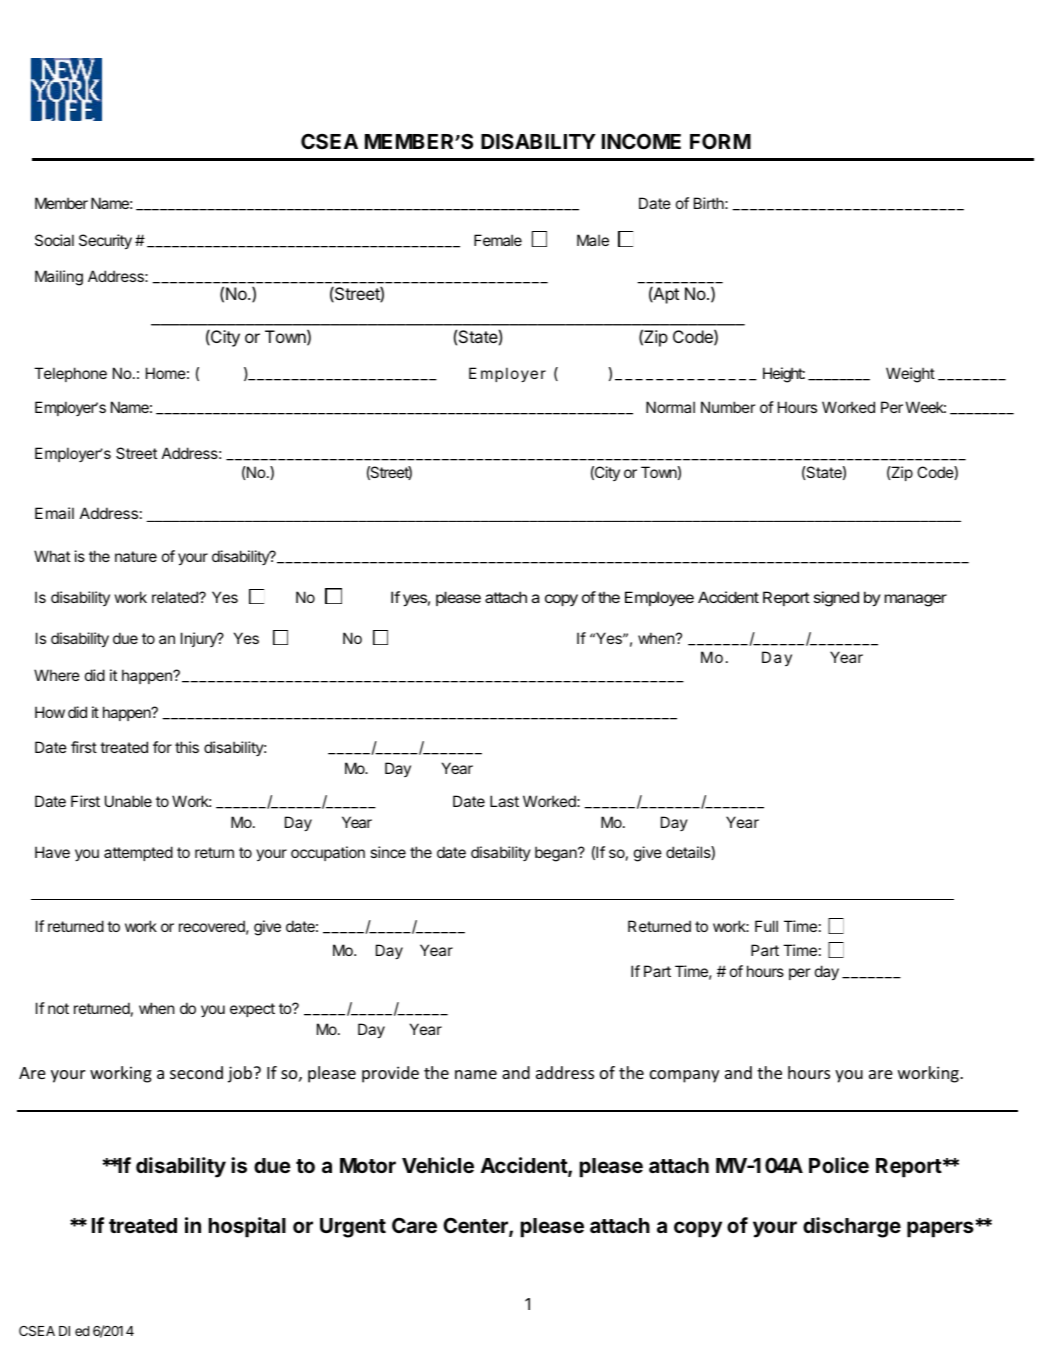 The width and height of the screenshot is (1053, 1363). I want to click on Security, so click(105, 242).
